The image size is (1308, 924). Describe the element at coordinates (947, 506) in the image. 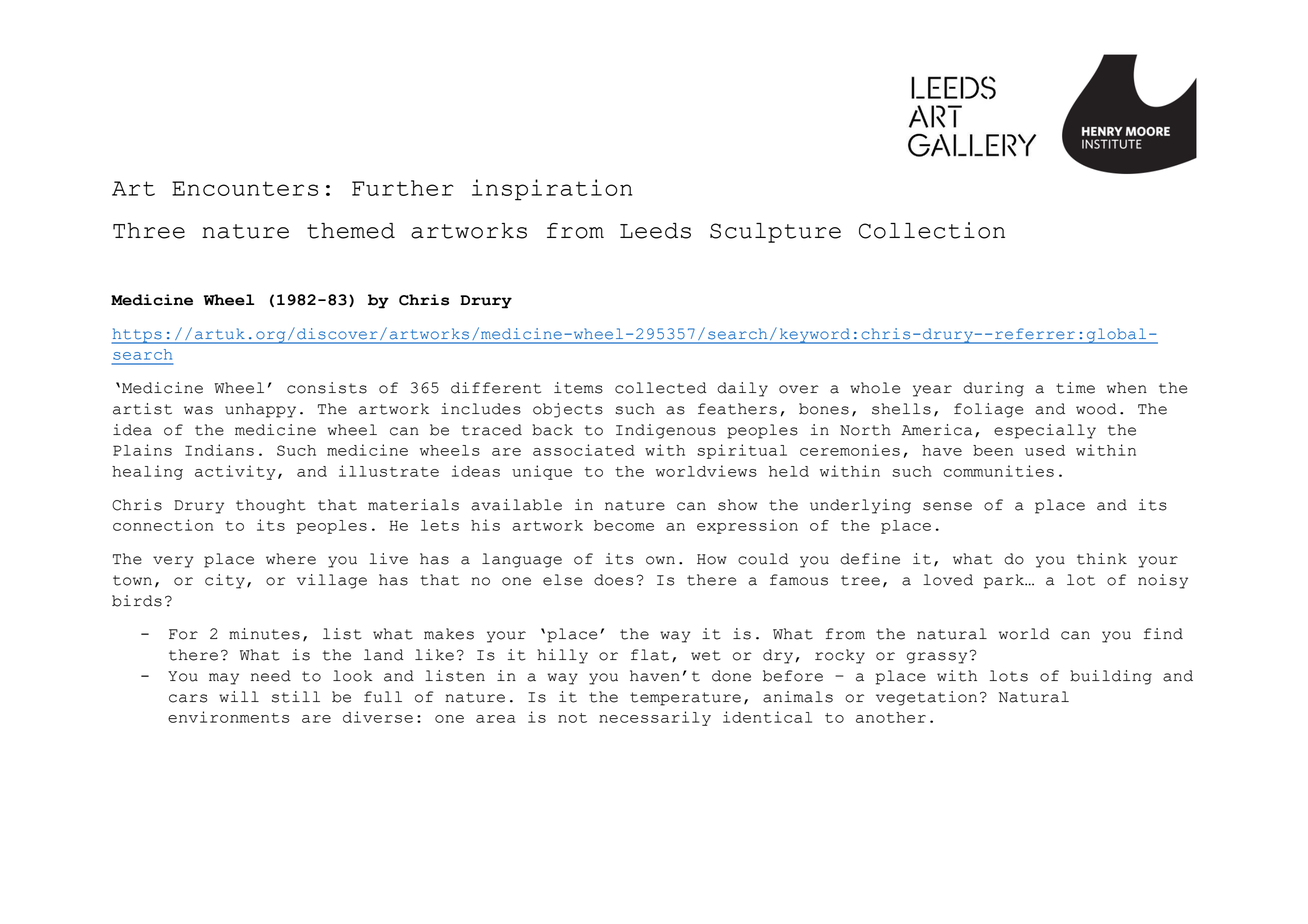

I see `sense` at that location.
